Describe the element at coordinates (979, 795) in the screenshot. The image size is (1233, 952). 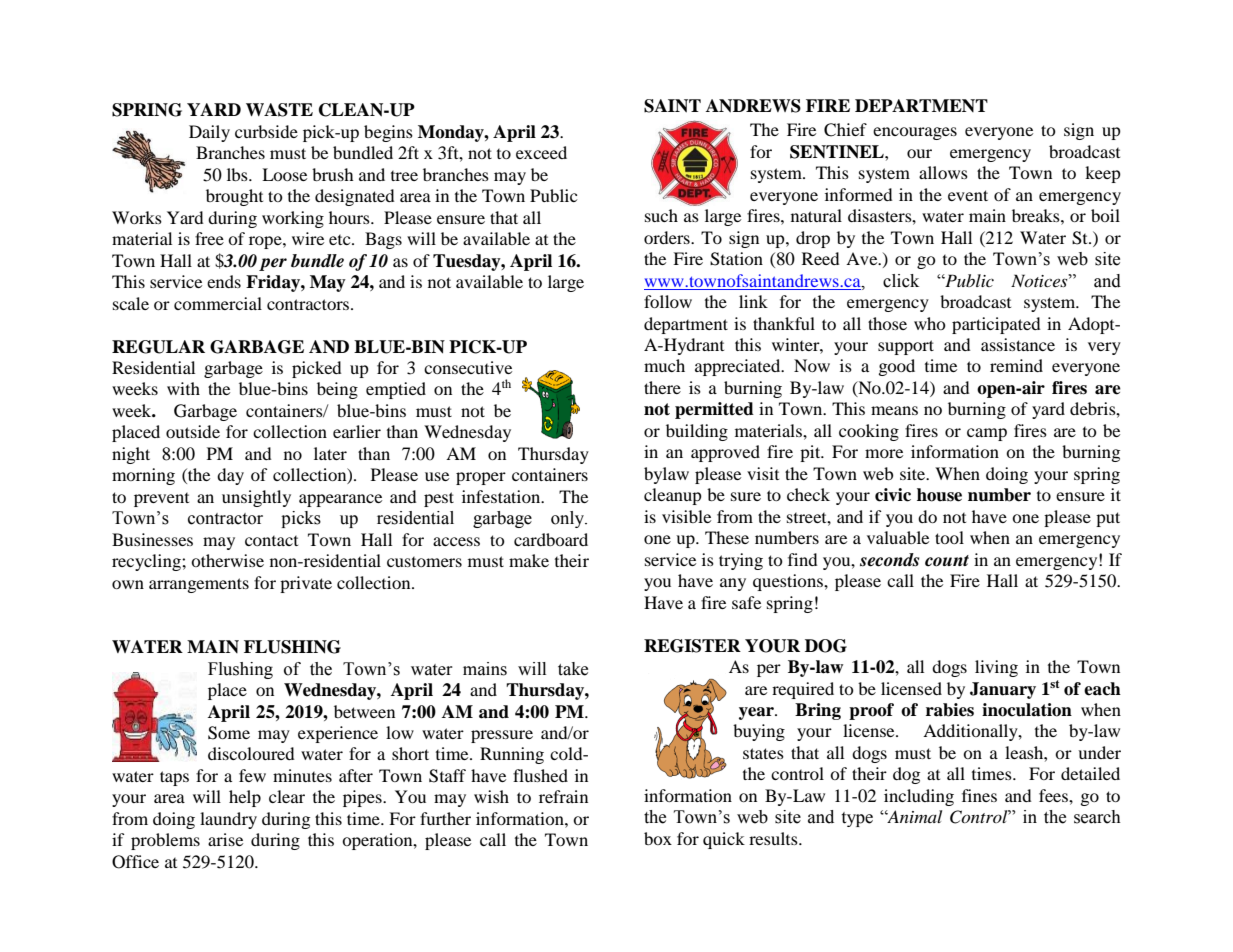
I see `fines` at that location.
